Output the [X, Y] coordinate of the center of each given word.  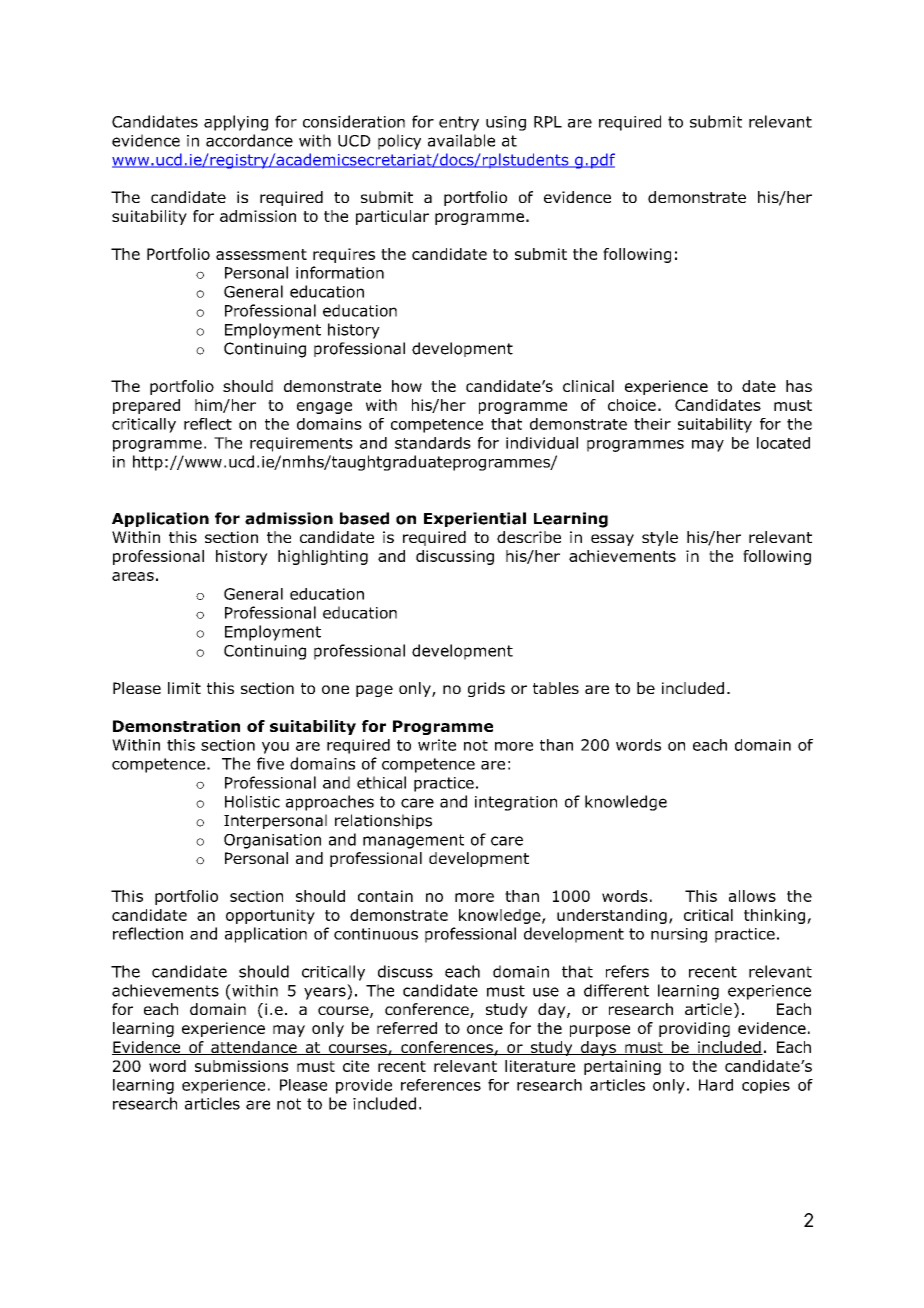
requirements [301, 444]
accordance [249, 140]
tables [556, 688]
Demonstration [176, 726]
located [783, 443]
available [461, 140]
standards [433, 443]
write [437, 745]
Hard [716, 1085]
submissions [241, 1066]
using [506, 123]
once [485, 1029]
